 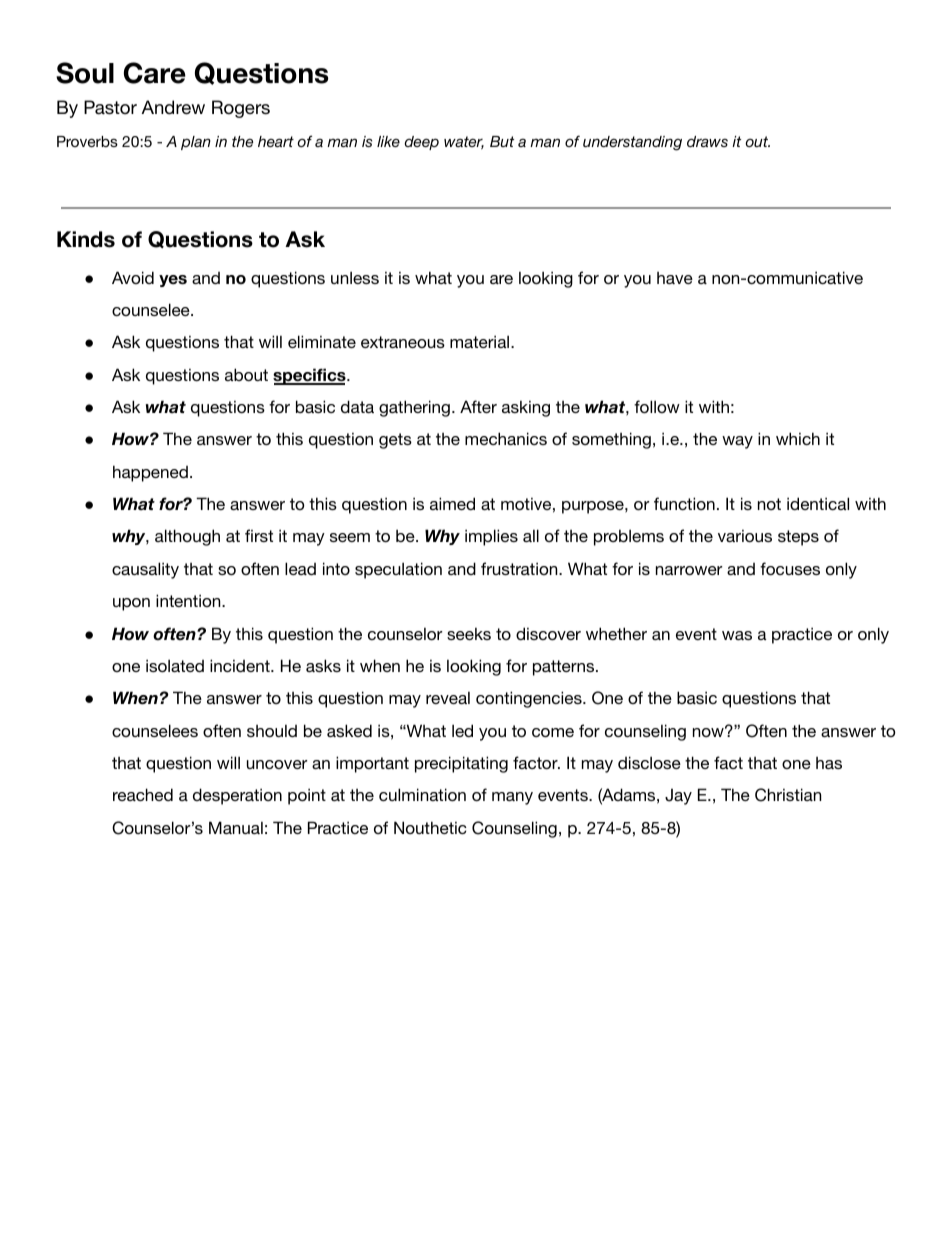 What do you see at coordinates (143, 794) in the screenshot?
I see `reached` at bounding box center [143, 794].
